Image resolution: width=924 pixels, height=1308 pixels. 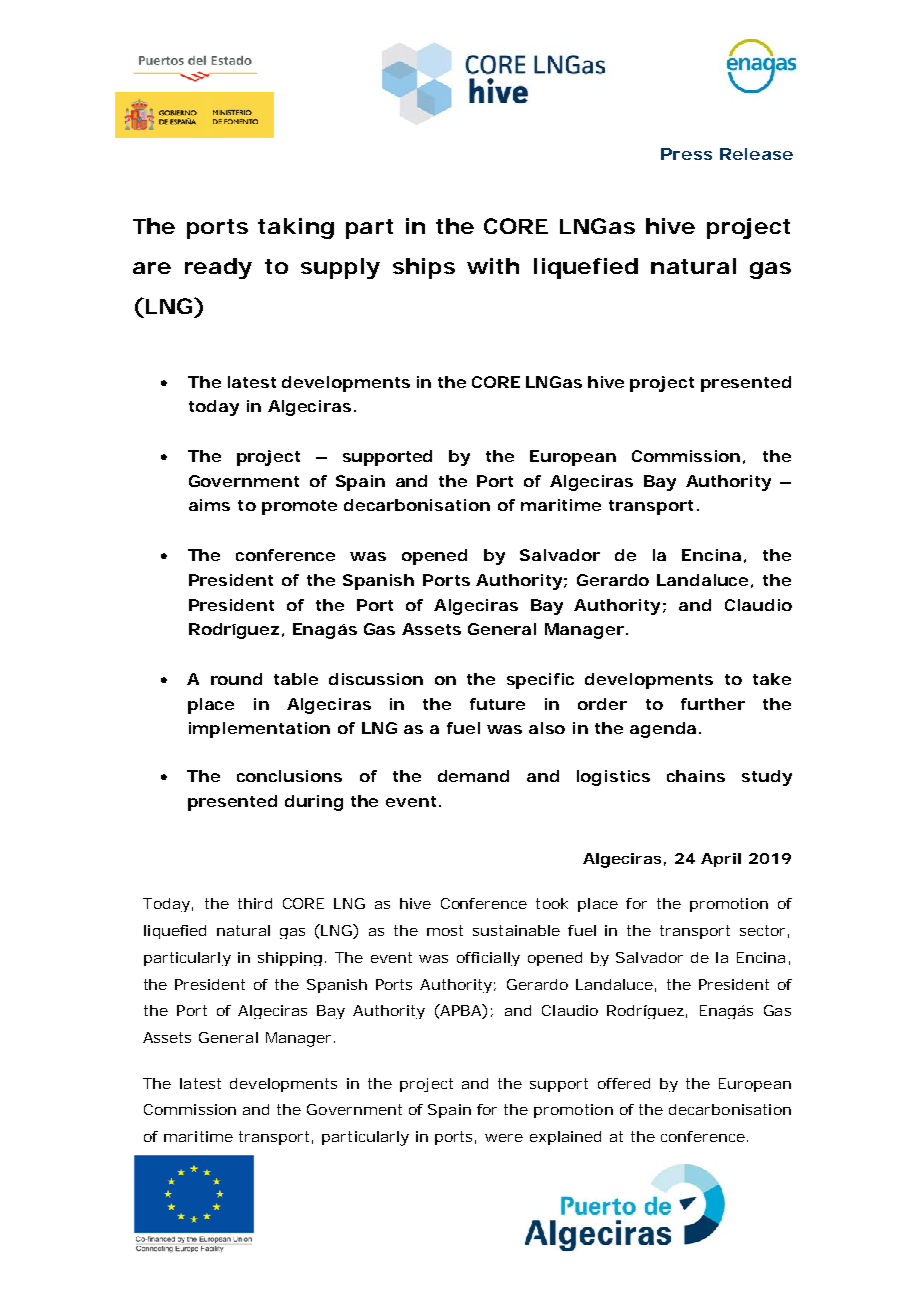 What do you see at coordinates (686, 154) in the screenshot?
I see `Press` at bounding box center [686, 154].
